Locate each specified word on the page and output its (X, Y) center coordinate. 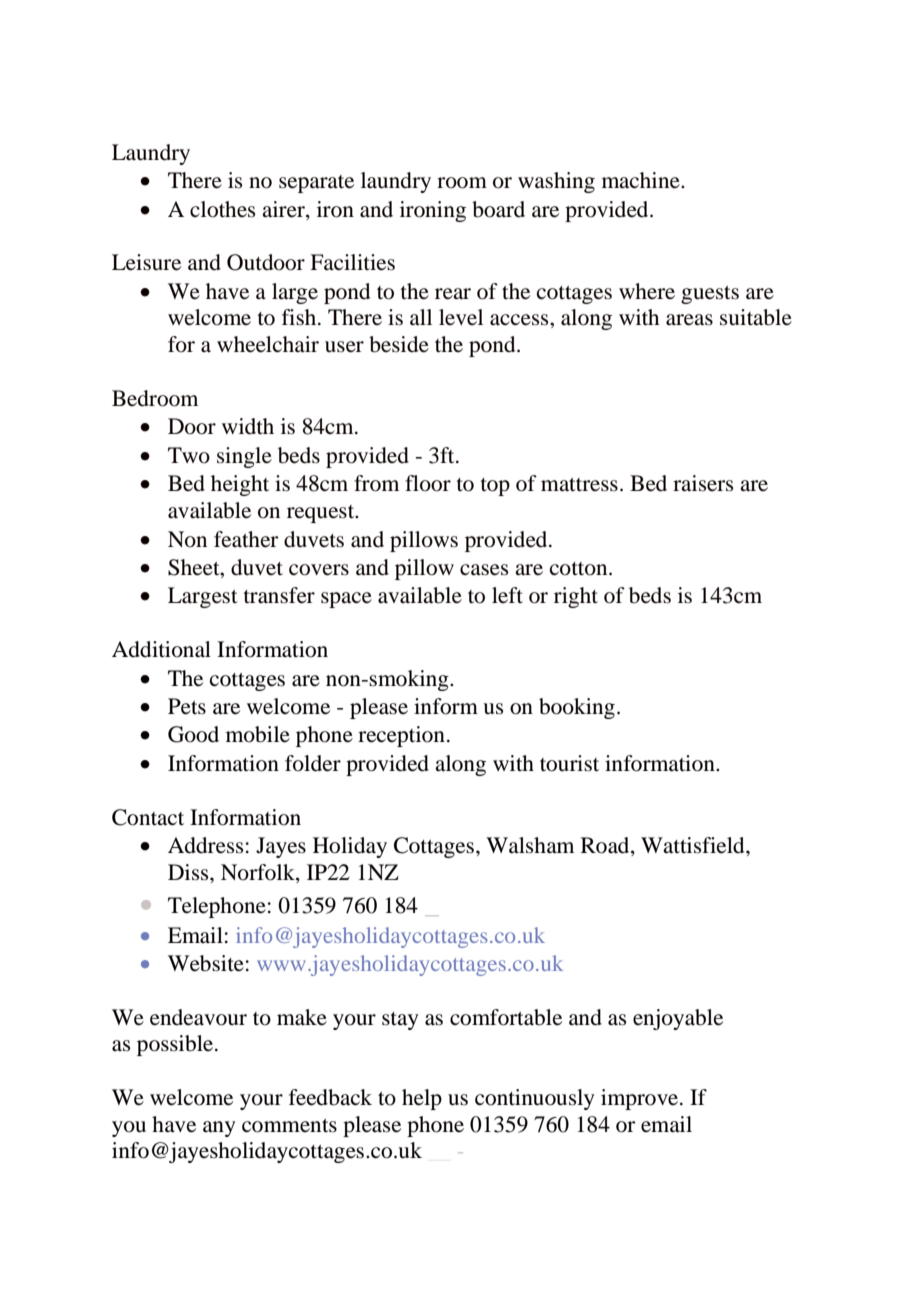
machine (642, 180)
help (422, 1099)
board (498, 209)
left (507, 595)
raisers (703, 483)
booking (577, 708)
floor (428, 483)
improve (641, 1099)
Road (606, 846)
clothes (222, 209)
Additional (161, 649)
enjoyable (678, 1019)
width (248, 426)
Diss (189, 872)
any (219, 1129)
